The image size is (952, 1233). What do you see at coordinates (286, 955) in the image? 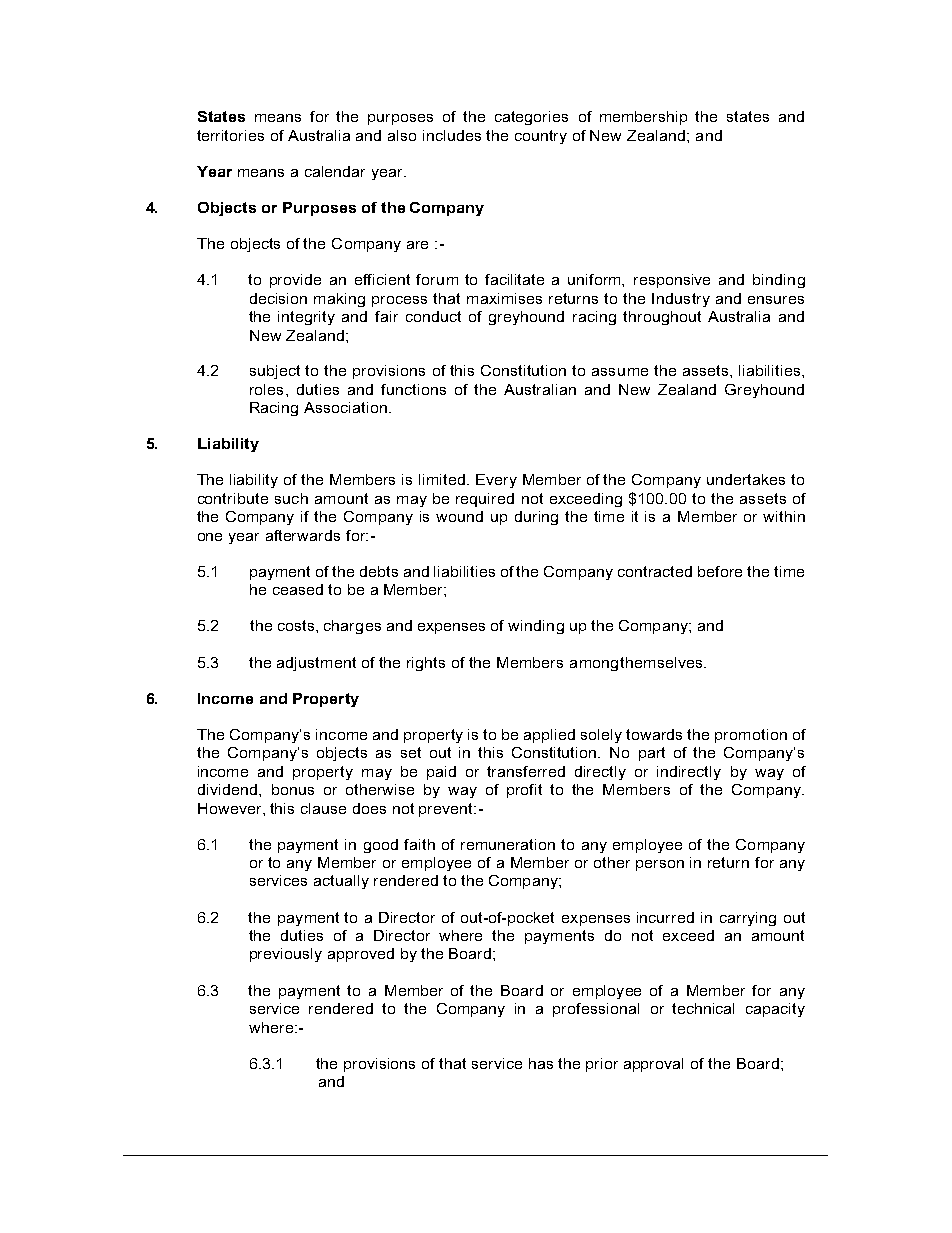
I see `previously` at bounding box center [286, 955].
